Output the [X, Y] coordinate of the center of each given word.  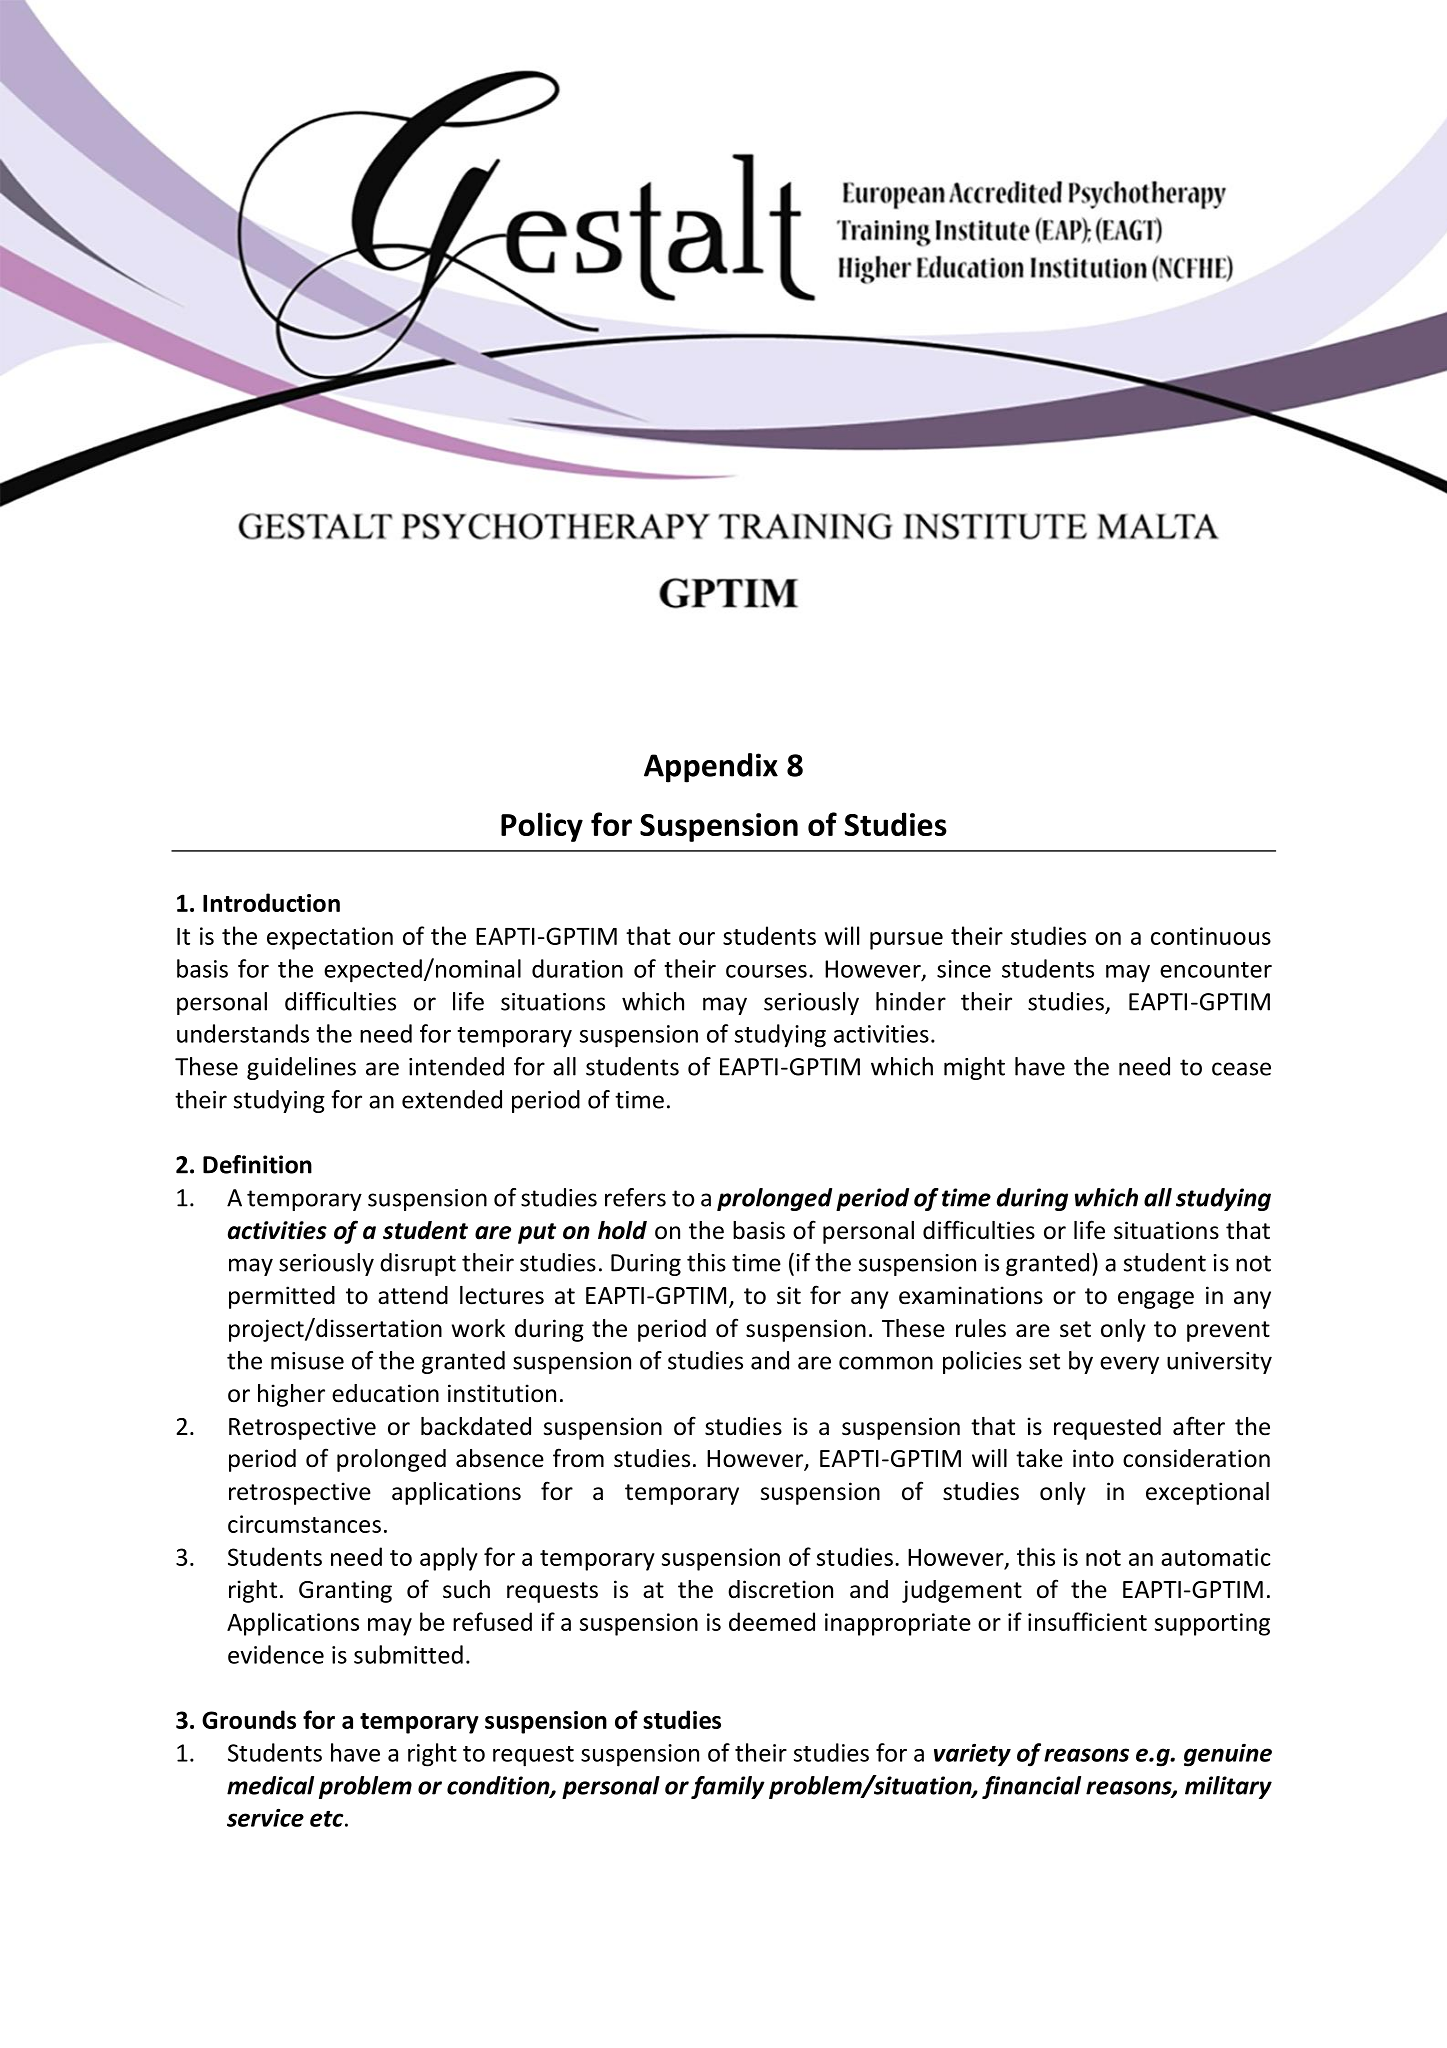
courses [766, 971]
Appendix [711, 768]
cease [1241, 1069]
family [728, 1787]
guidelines [301, 1068]
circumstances [304, 1524]
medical [270, 1785]
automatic [1215, 1557]
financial [1031, 1787]
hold [622, 1230]
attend [413, 1295]
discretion [780, 1589]
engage [1156, 1300]
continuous [1211, 936]
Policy [542, 827]
